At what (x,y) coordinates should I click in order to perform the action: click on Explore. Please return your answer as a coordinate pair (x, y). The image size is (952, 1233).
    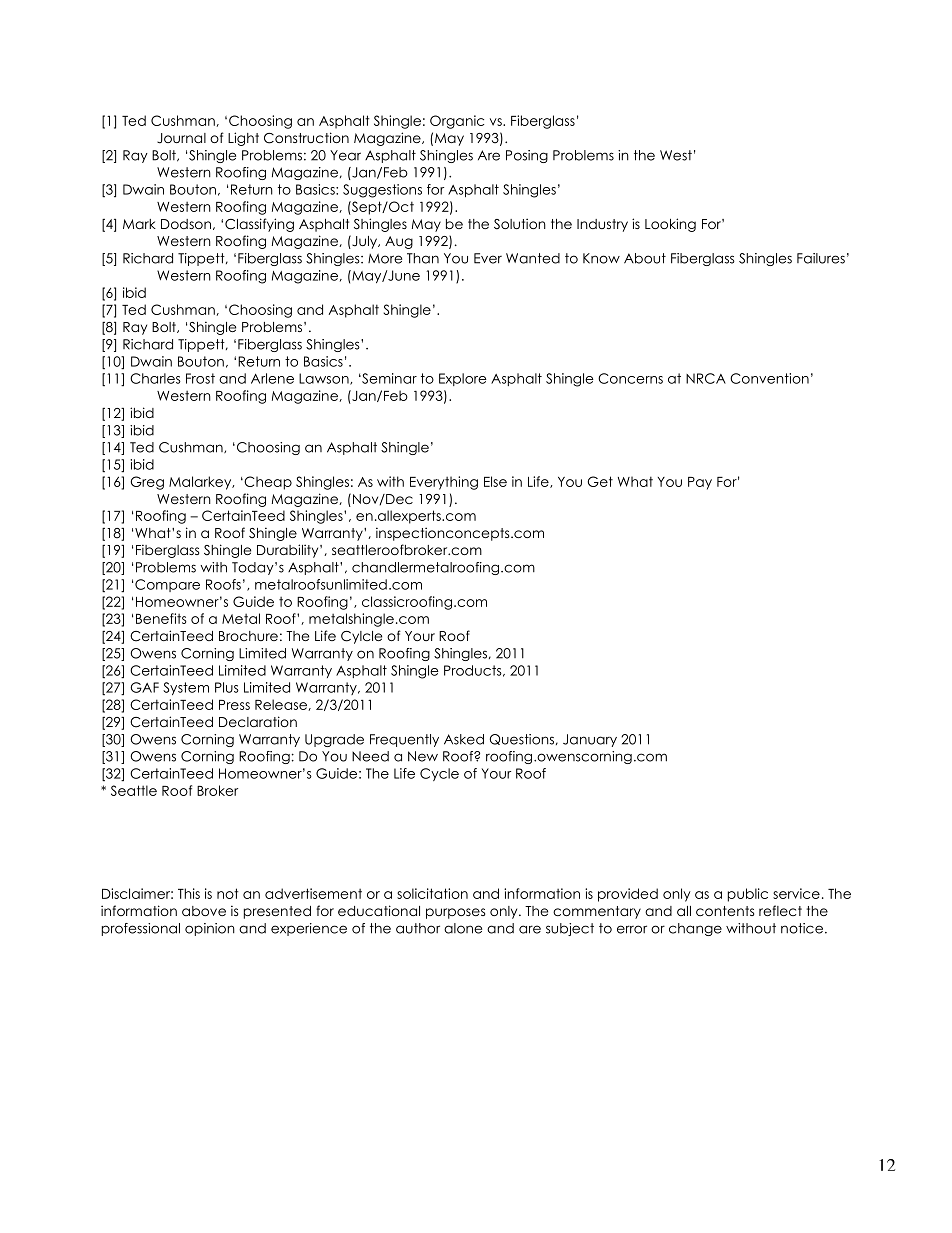
    Looking at the image, I should click on (463, 379).
